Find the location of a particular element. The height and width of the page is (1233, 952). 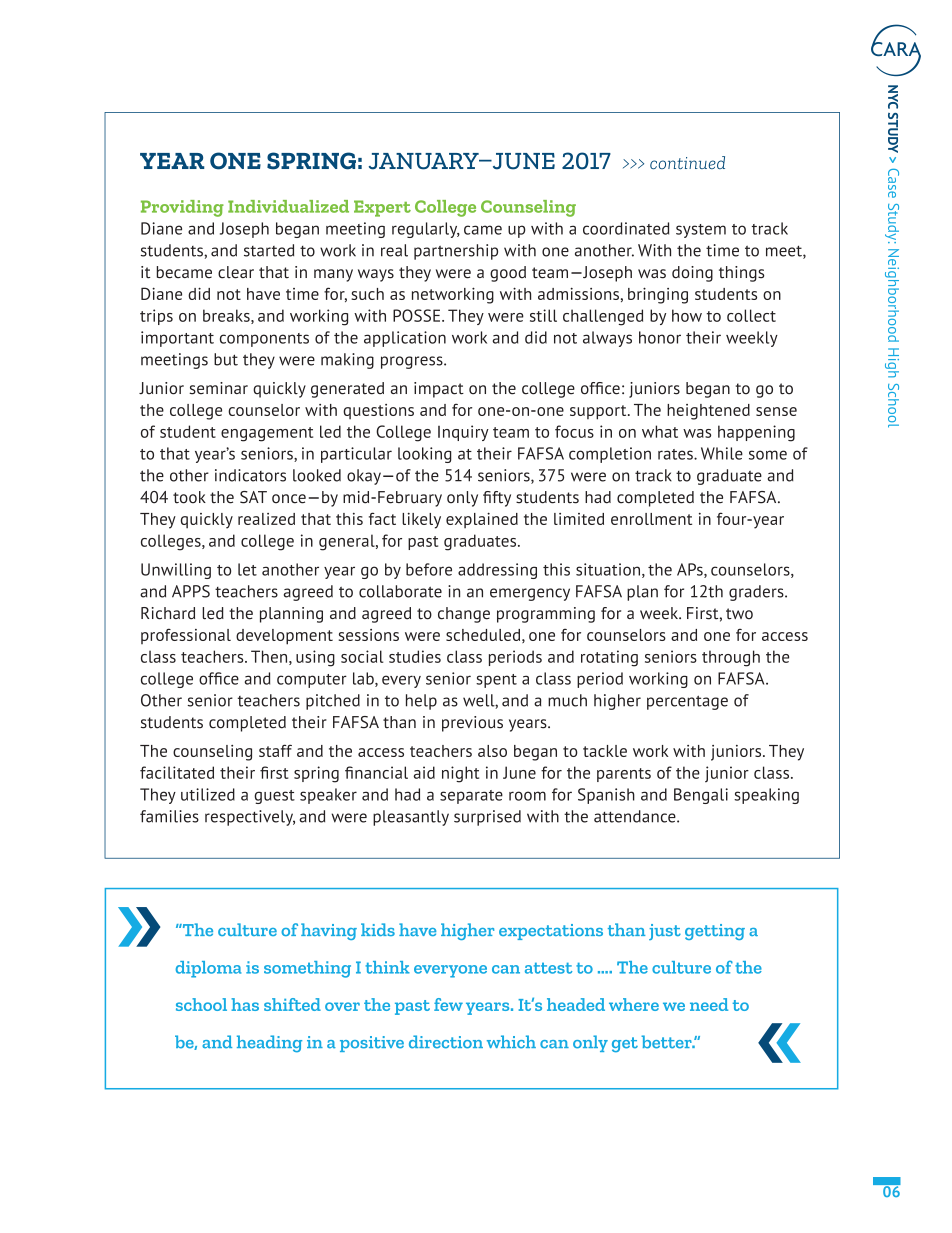

Providing is located at coordinates (182, 208).
